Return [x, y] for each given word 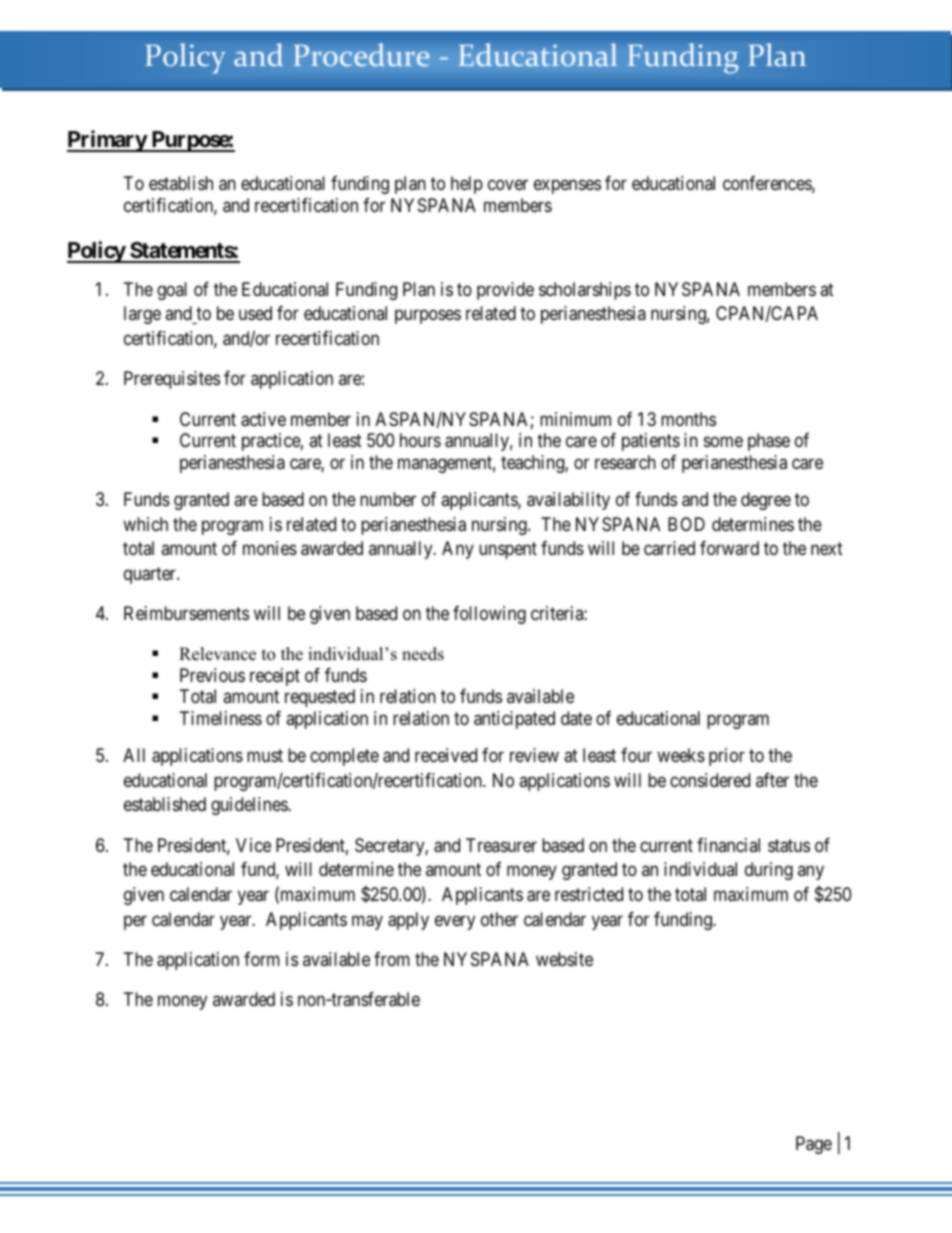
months [688, 419]
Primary [107, 141]
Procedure [362, 55]
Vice [253, 845]
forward [729, 548]
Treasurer [501, 845]
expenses [567, 187]
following [489, 615]
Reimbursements [186, 613]
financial [728, 845]
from [392, 959]
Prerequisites [172, 380]
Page [814, 1145]
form [262, 959]
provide [505, 291]
